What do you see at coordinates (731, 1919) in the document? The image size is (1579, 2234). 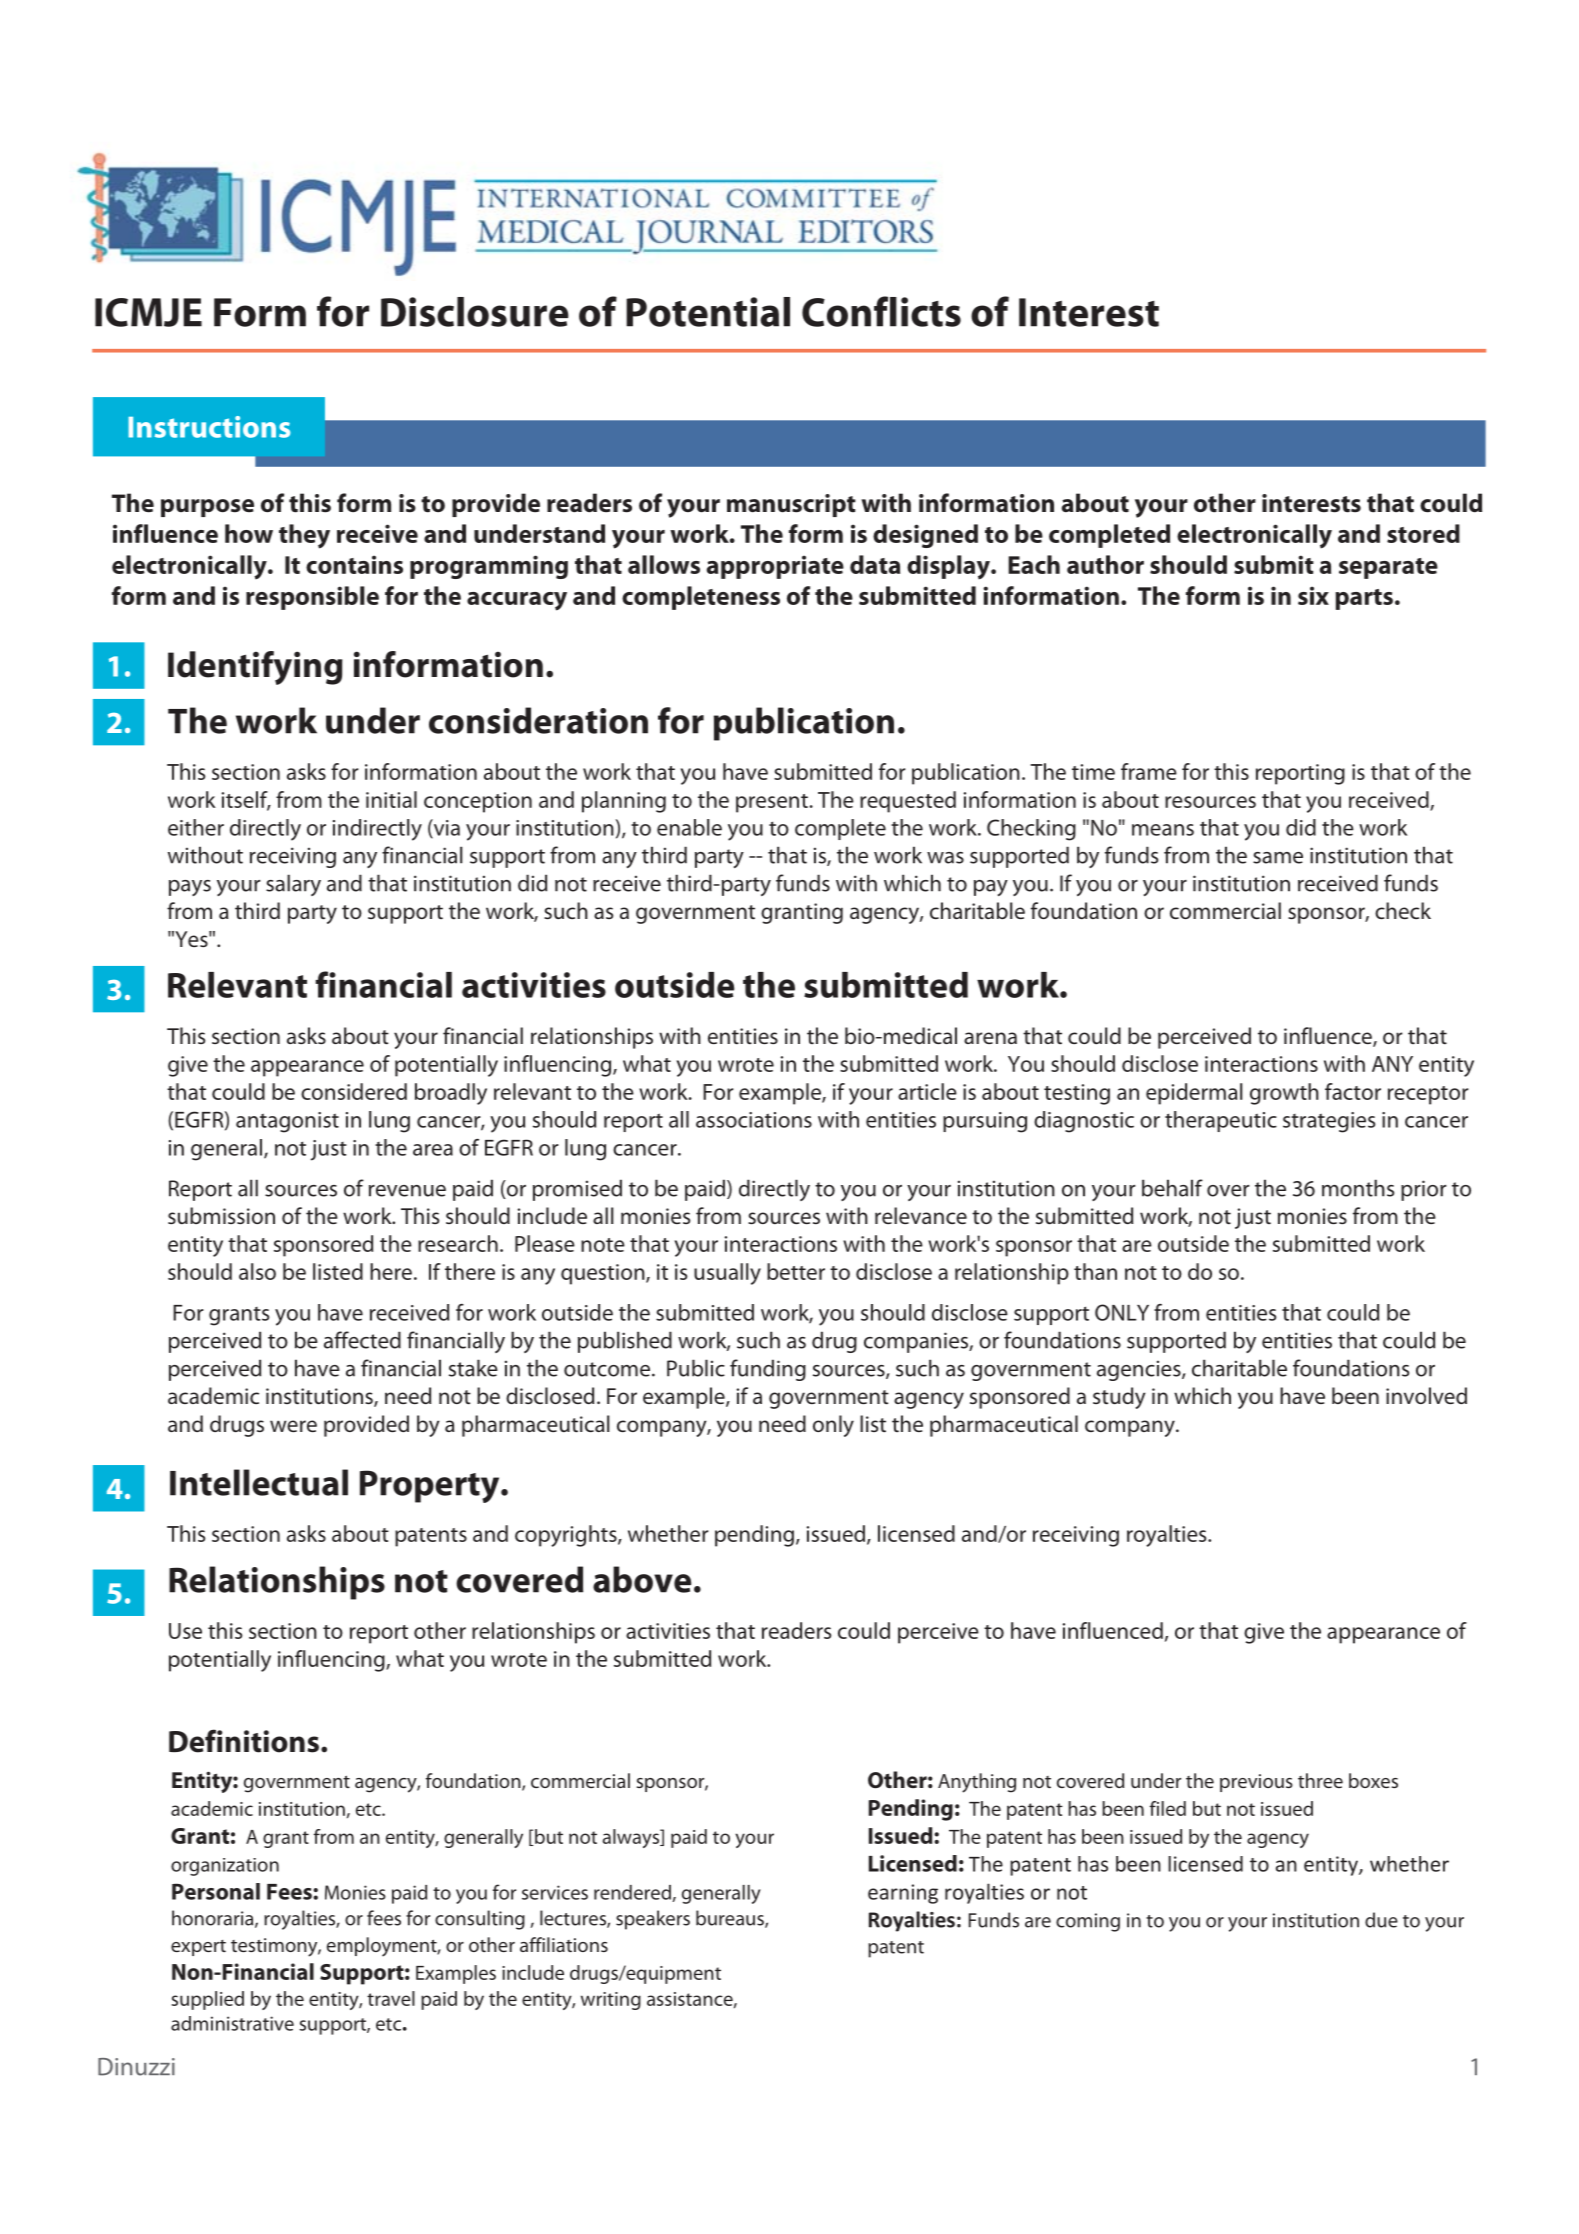 I see `bureaus` at bounding box center [731, 1919].
